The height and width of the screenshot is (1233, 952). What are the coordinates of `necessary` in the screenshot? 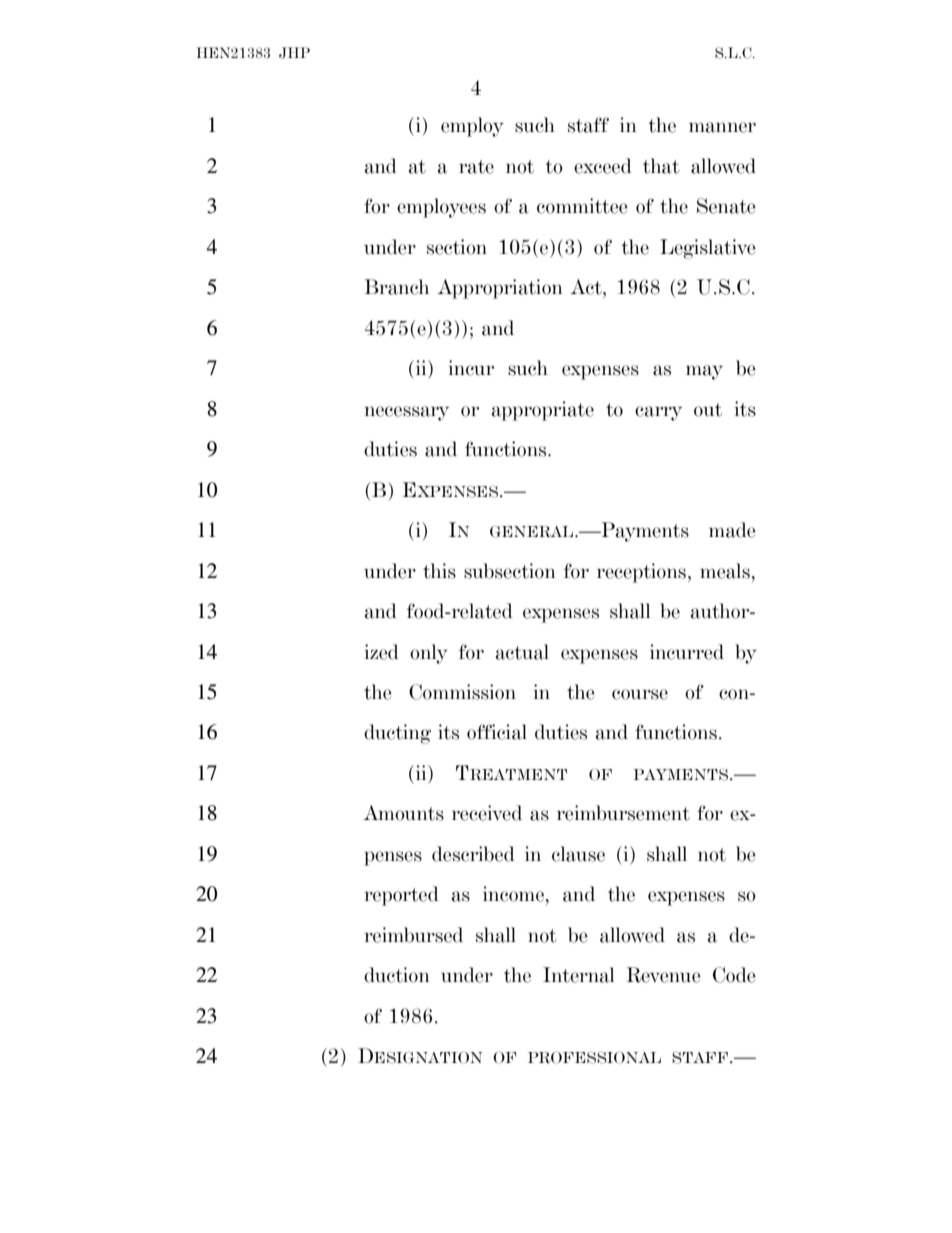 It's located at (407, 413).
